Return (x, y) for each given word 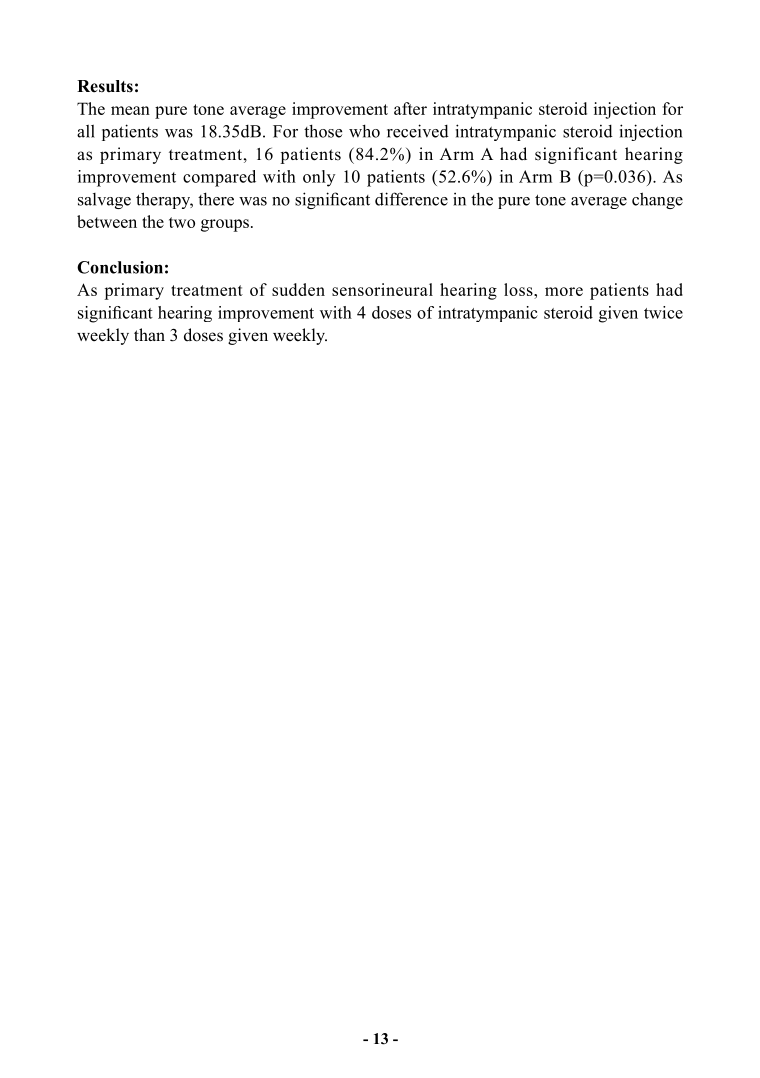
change (657, 200)
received (418, 131)
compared (219, 178)
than (149, 334)
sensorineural (382, 289)
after (410, 108)
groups (225, 225)
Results (105, 86)
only (319, 178)
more (564, 291)
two (182, 222)
